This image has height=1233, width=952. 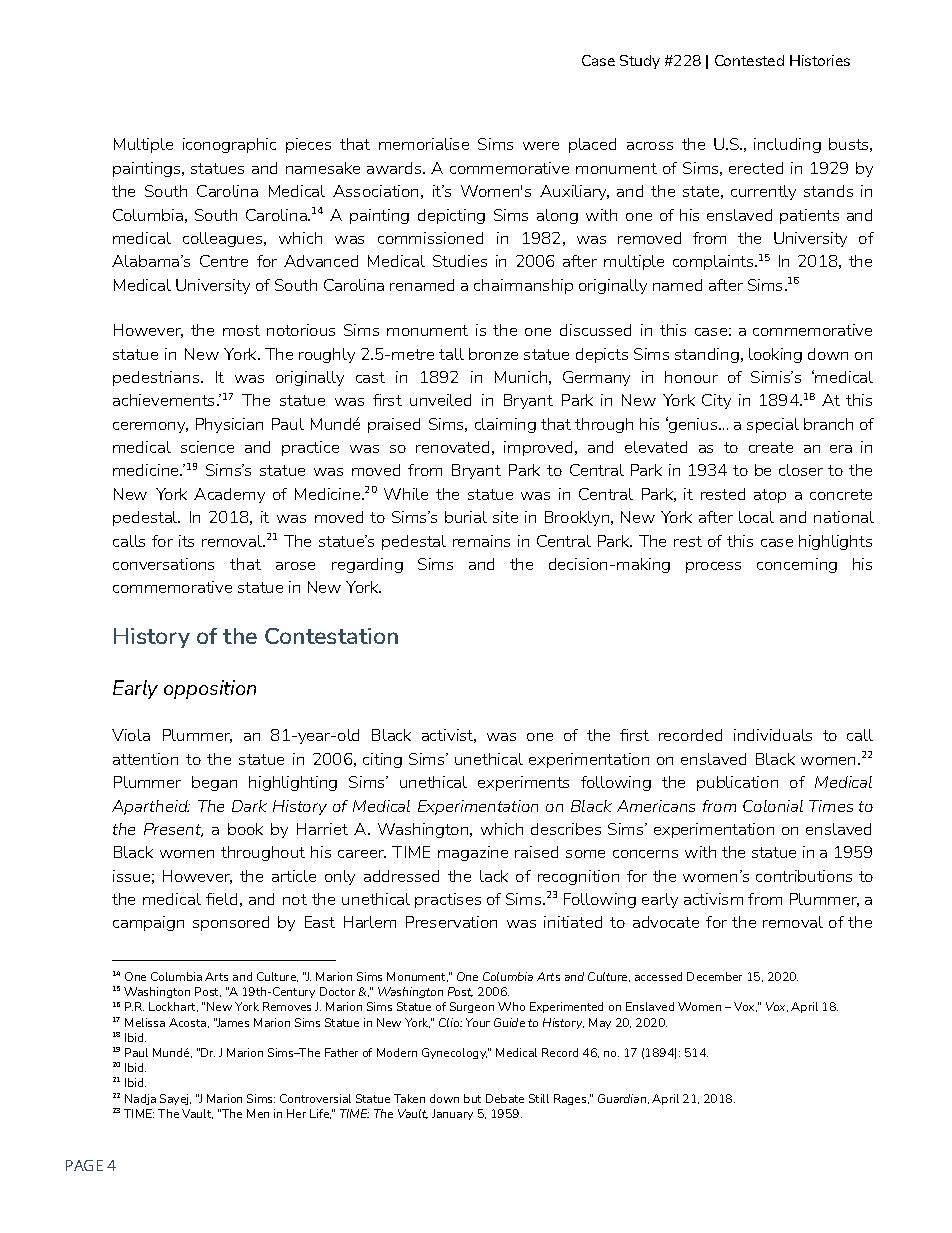 What do you see at coordinates (771, 447) in the image?
I see `create` at bounding box center [771, 447].
